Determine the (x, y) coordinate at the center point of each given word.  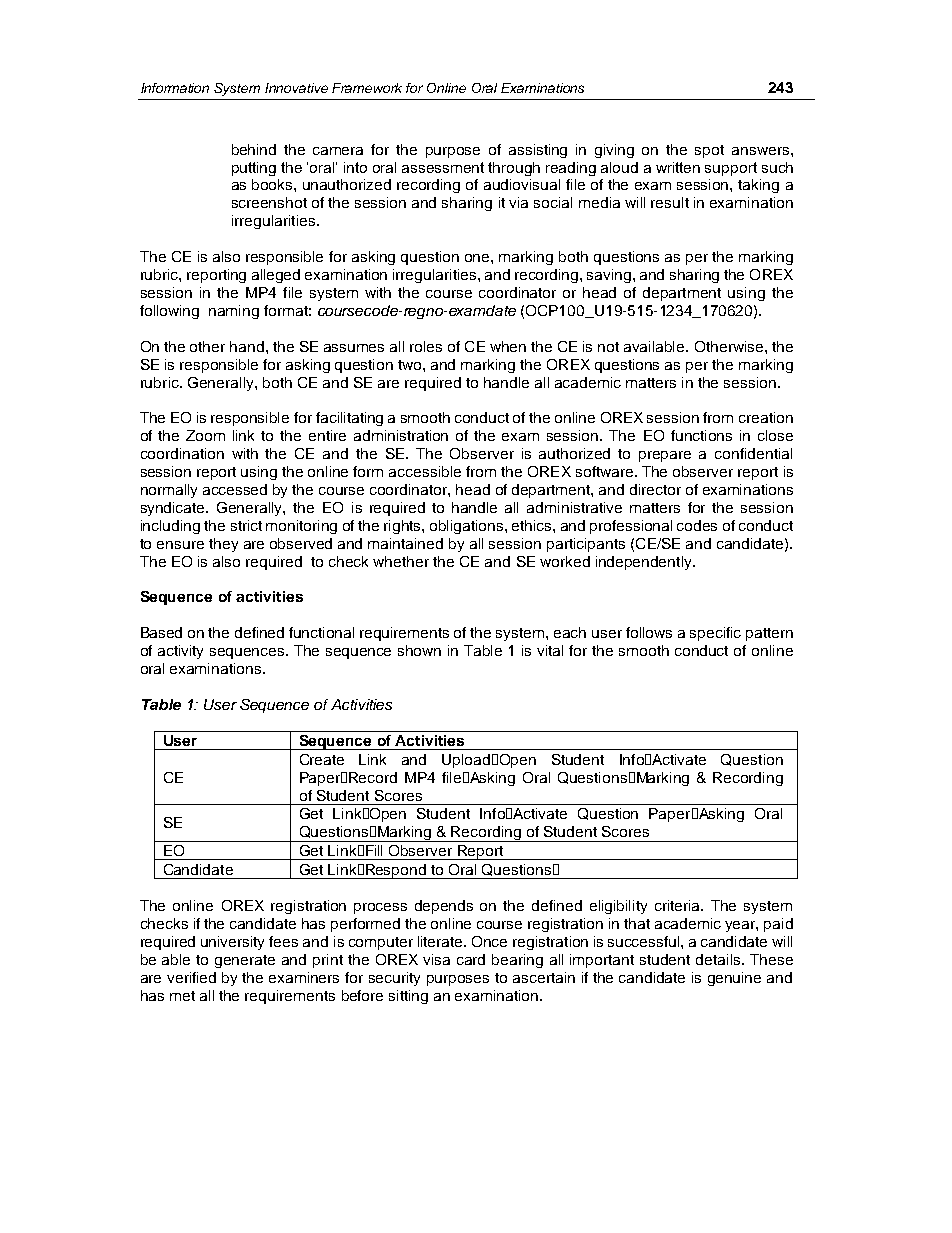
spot (709, 151)
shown (419, 650)
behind (254, 149)
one (478, 258)
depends (444, 907)
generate (245, 961)
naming (234, 312)
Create (322, 759)
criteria (679, 905)
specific (715, 634)
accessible (425, 471)
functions (701, 435)
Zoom (205, 435)
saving (610, 276)
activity (180, 652)
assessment (443, 167)
